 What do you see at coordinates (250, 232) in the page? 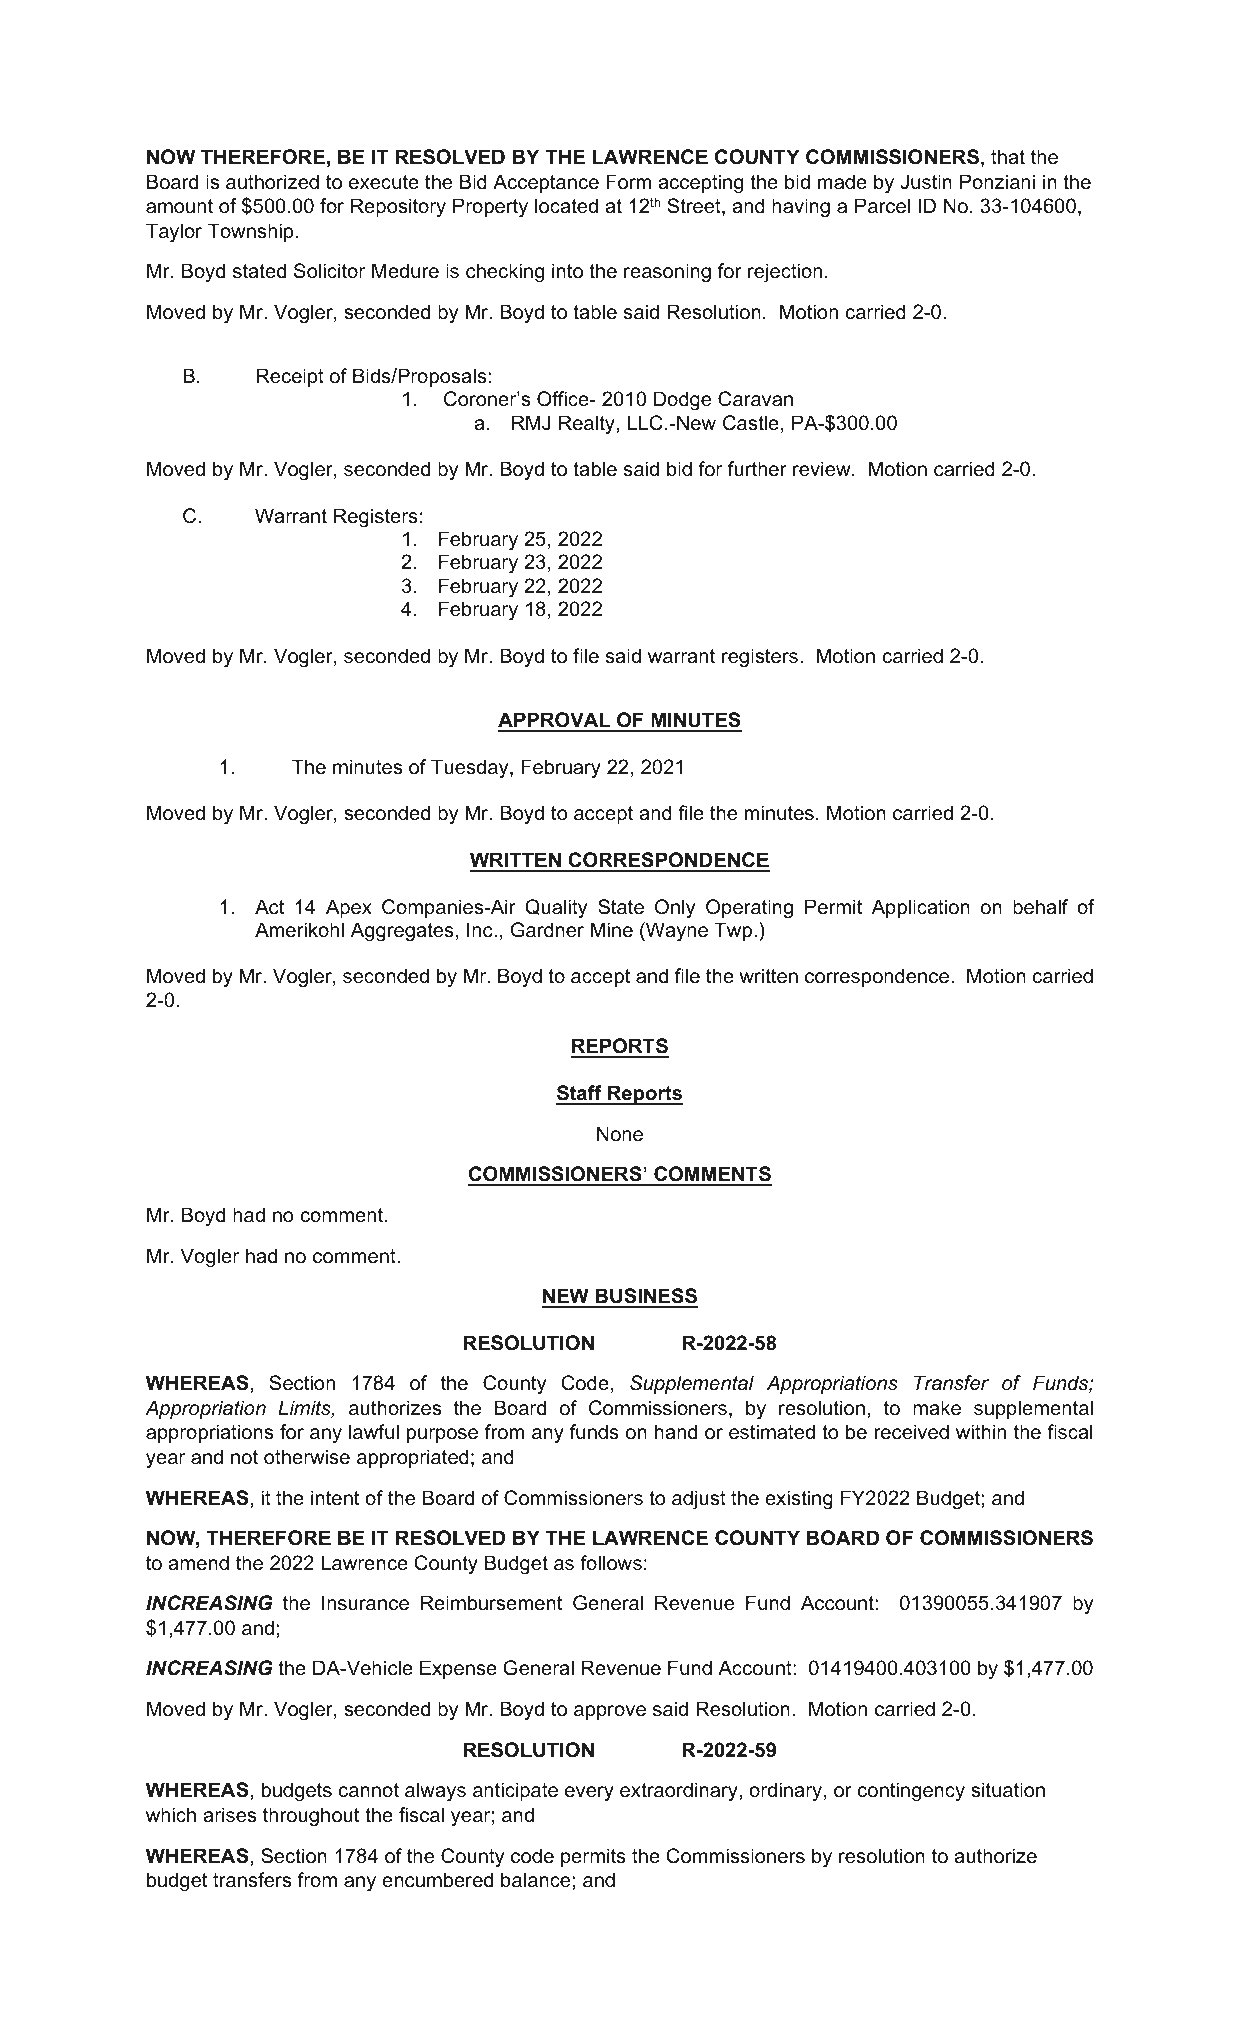
I see `Township` at bounding box center [250, 232].
